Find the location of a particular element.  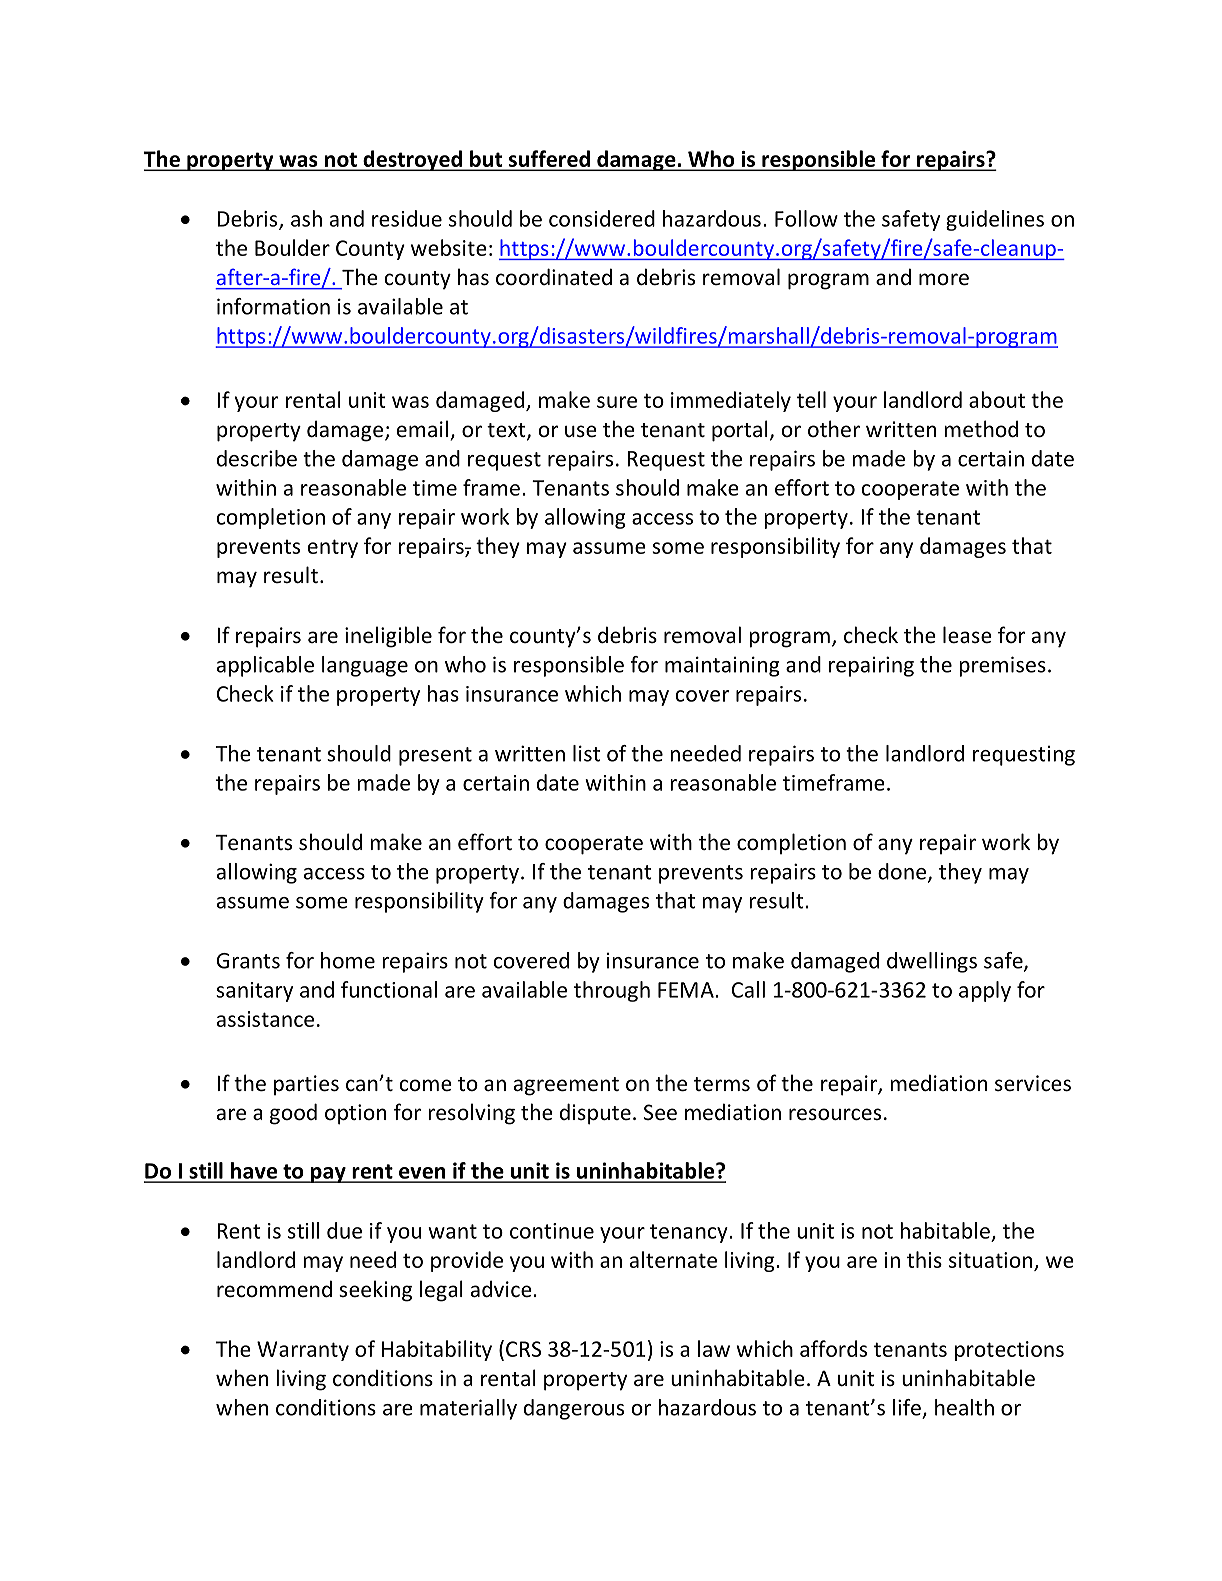

law is located at coordinates (714, 1348).
